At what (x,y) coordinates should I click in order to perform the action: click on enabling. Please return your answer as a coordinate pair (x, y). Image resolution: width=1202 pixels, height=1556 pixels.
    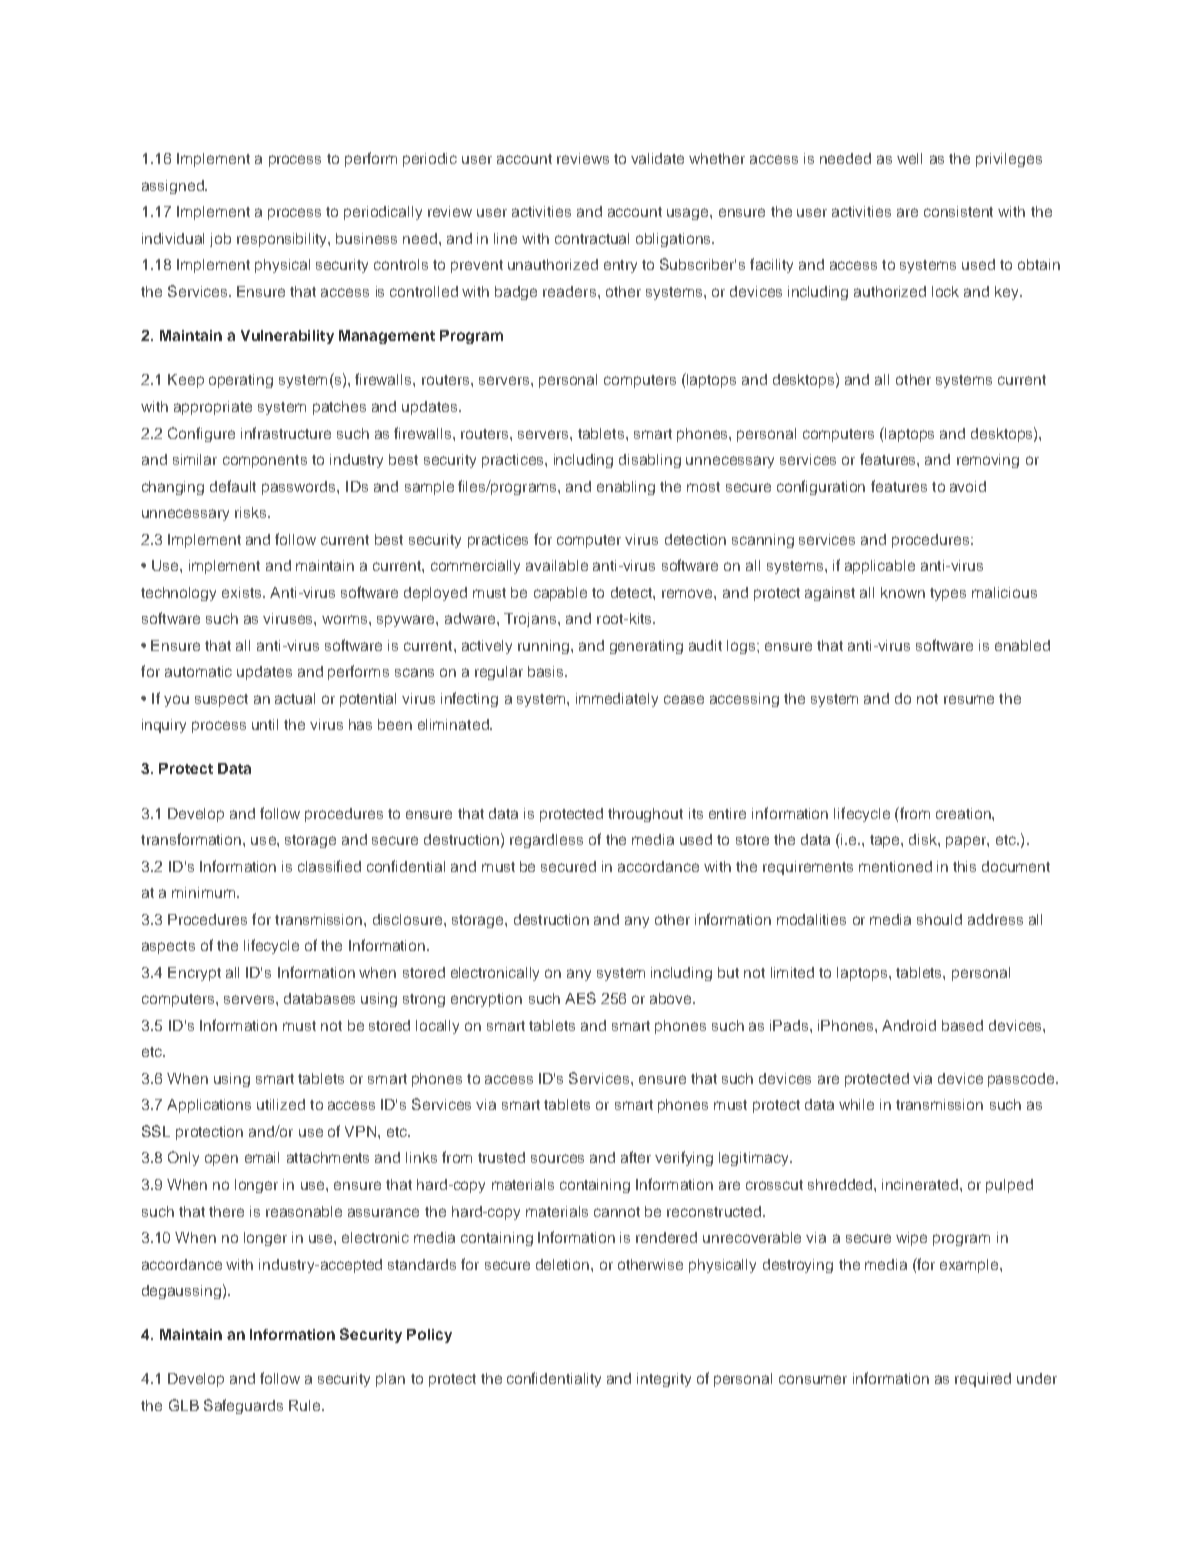
    Looking at the image, I should click on (626, 488).
